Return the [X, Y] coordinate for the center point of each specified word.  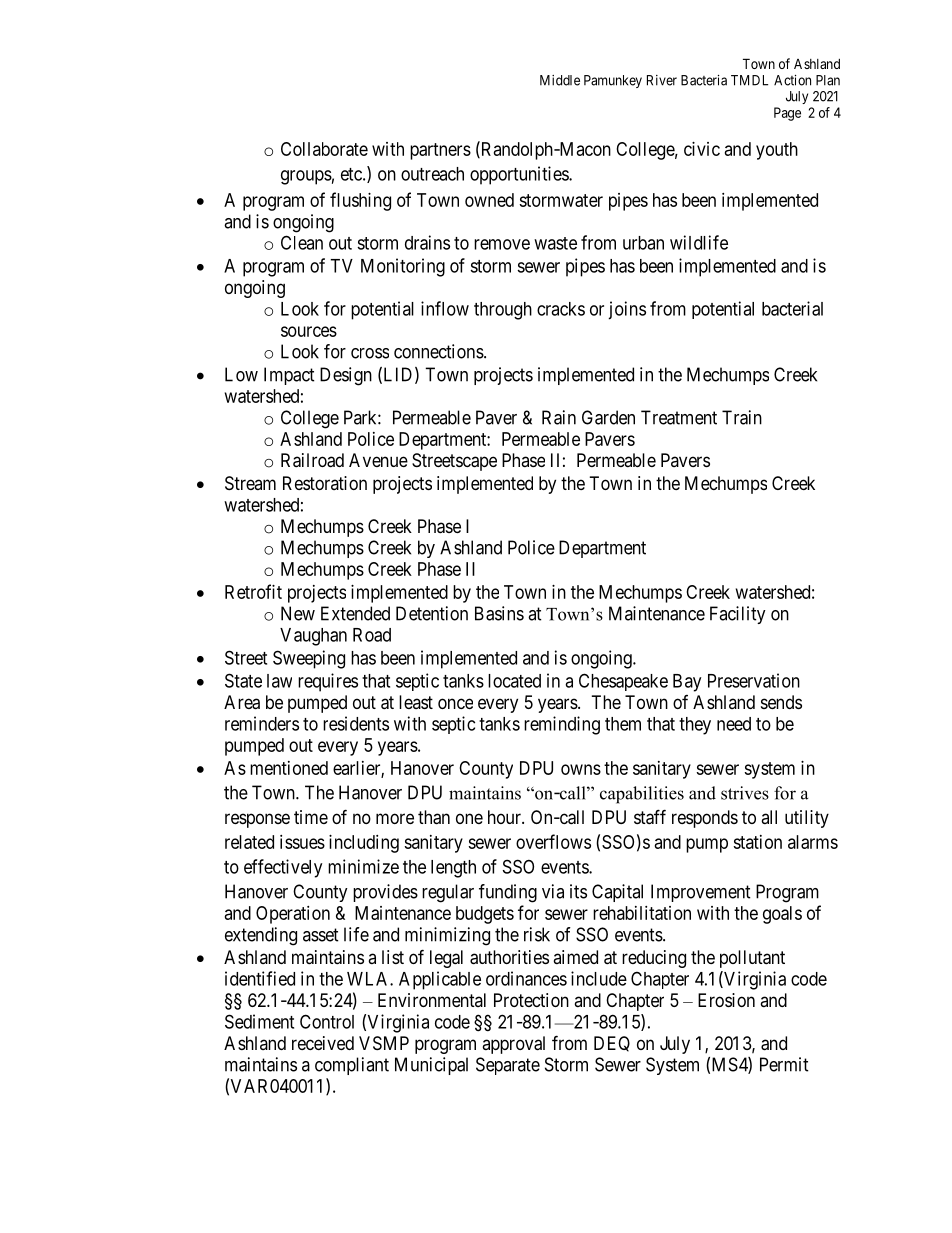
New [298, 613]
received [323, 1043]
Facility [738, 615]
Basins [499, 613]
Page [787, 114]
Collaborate [324, 149]
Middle [560, 80]
